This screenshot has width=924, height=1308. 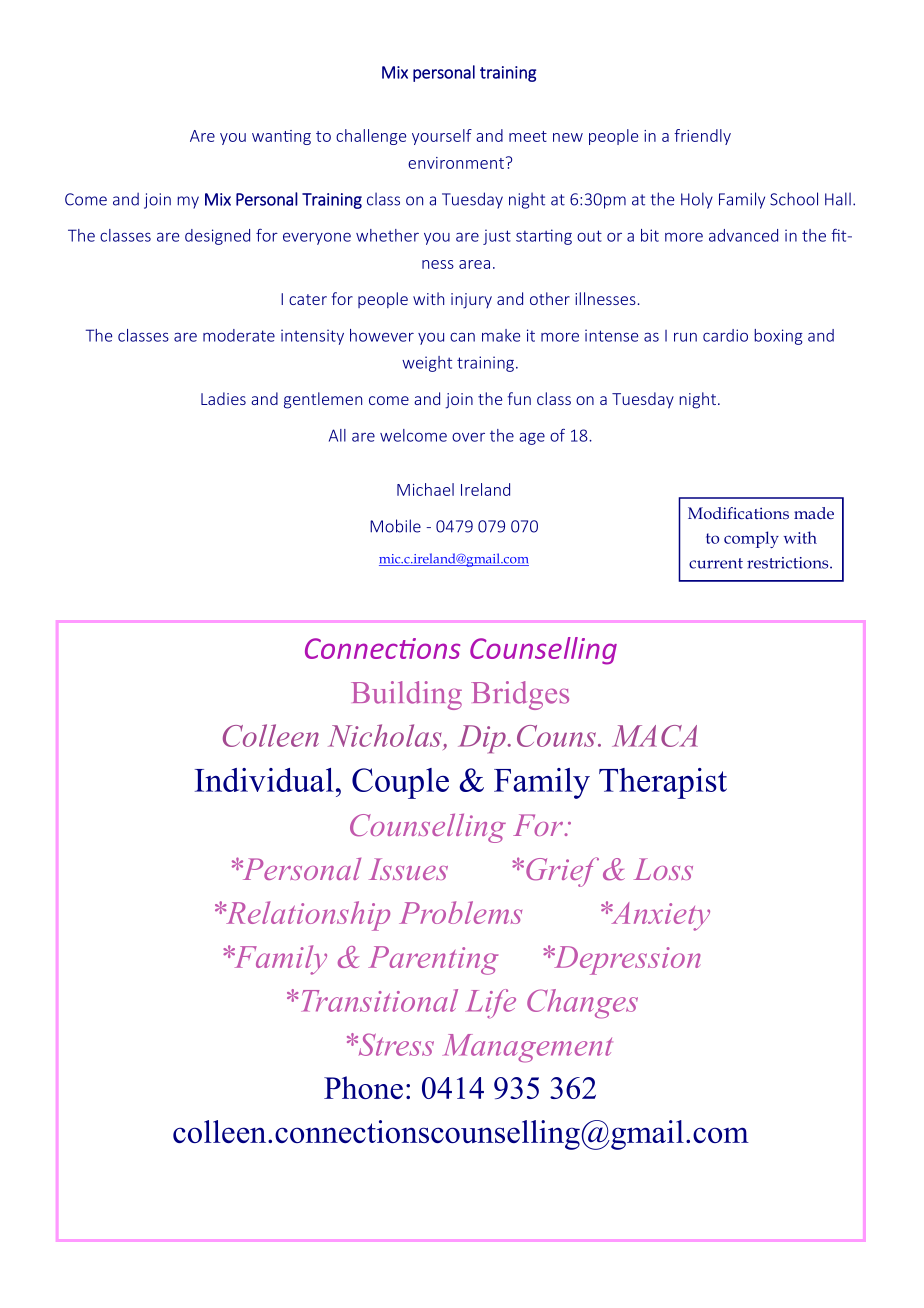 I want to click on Phone, so click(x=363, y=1087).
